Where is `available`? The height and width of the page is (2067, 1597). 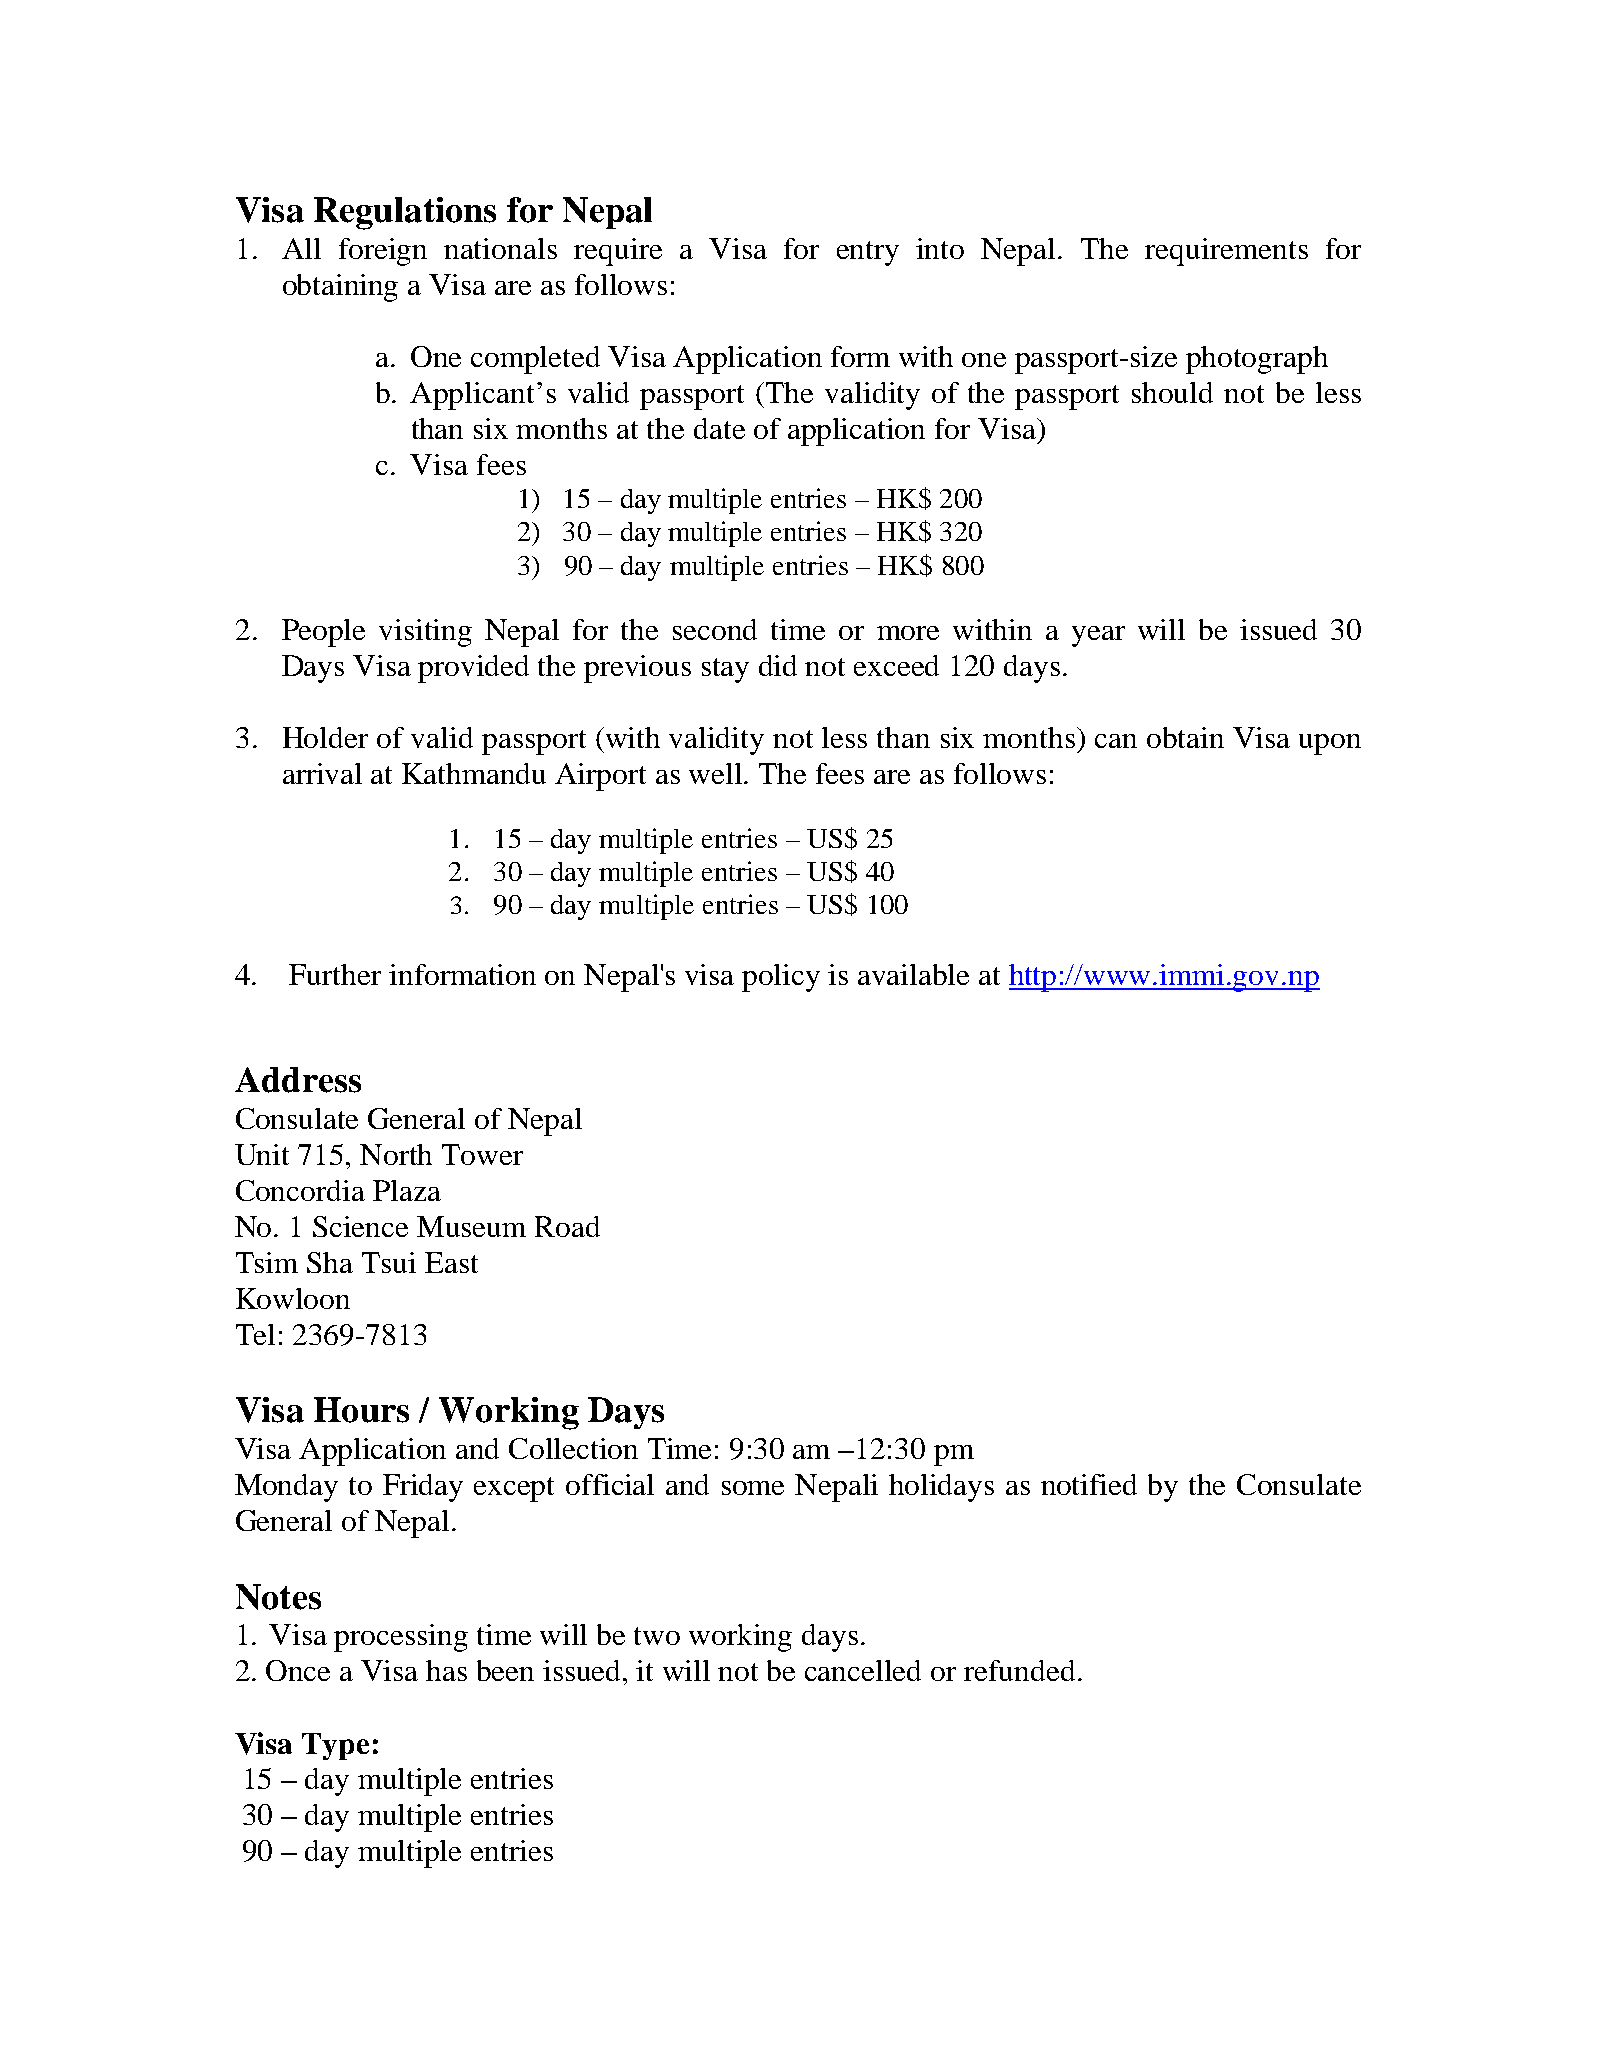 available is located at coordinates (913, 974).
